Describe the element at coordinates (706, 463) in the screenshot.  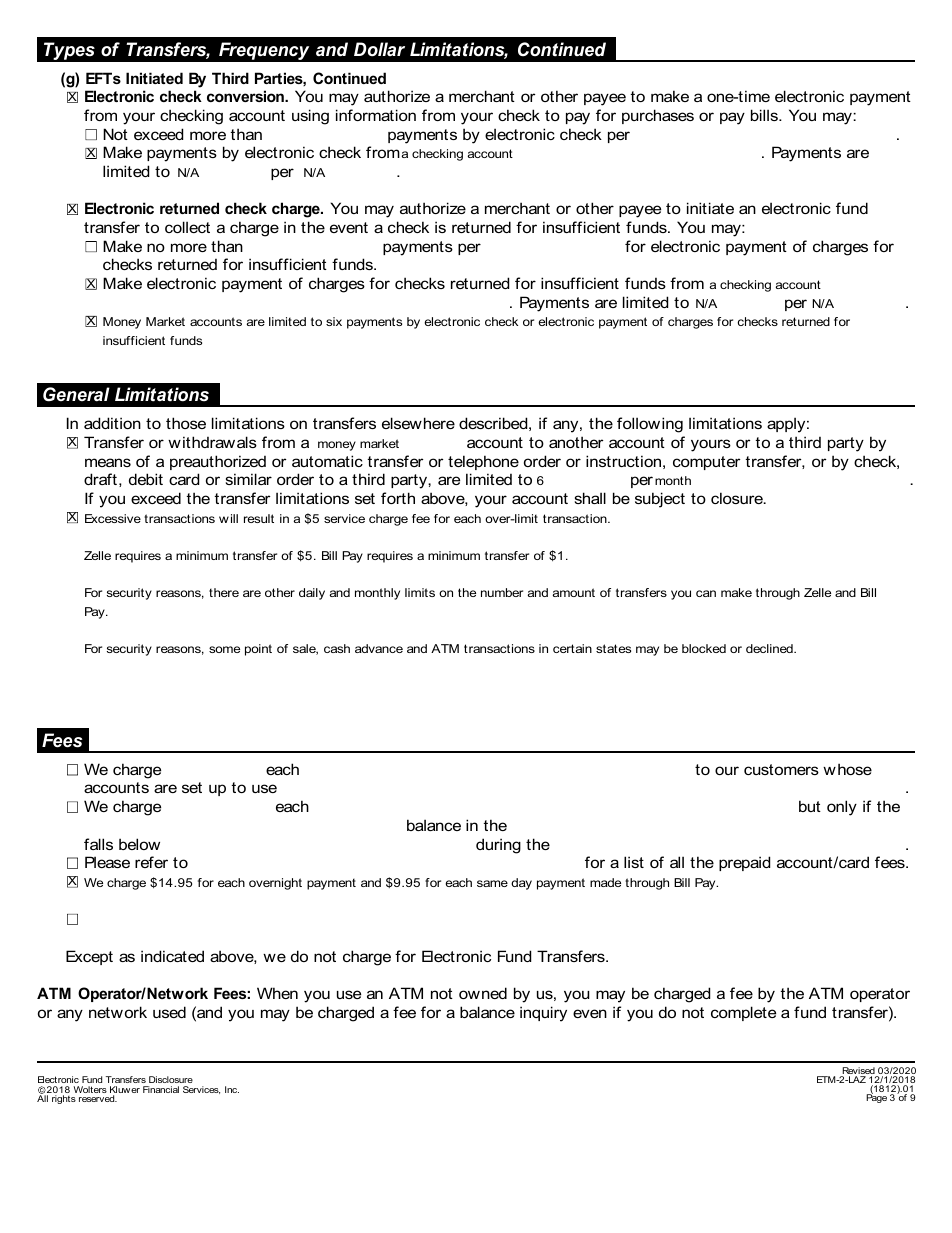
I see `computer` at that location.
